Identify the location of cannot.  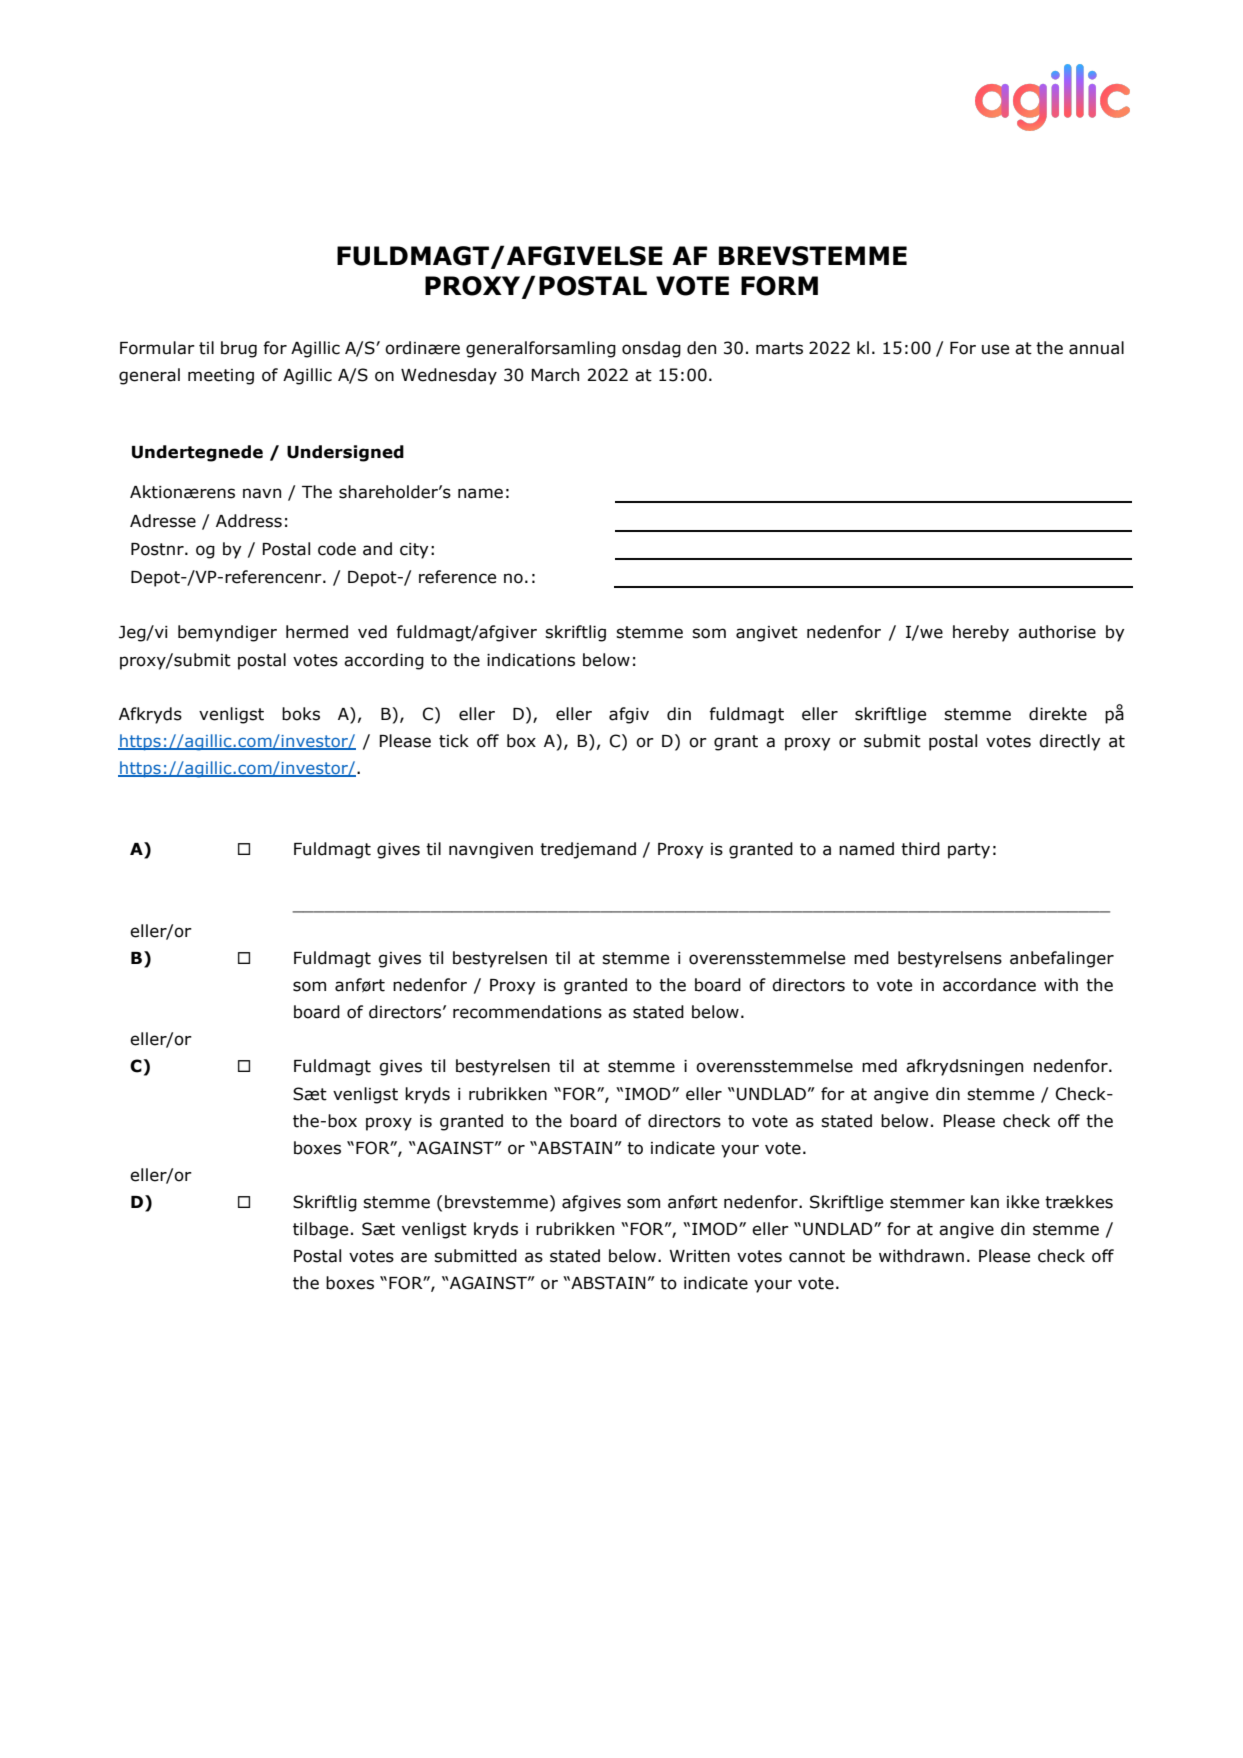
(817, 1256).
